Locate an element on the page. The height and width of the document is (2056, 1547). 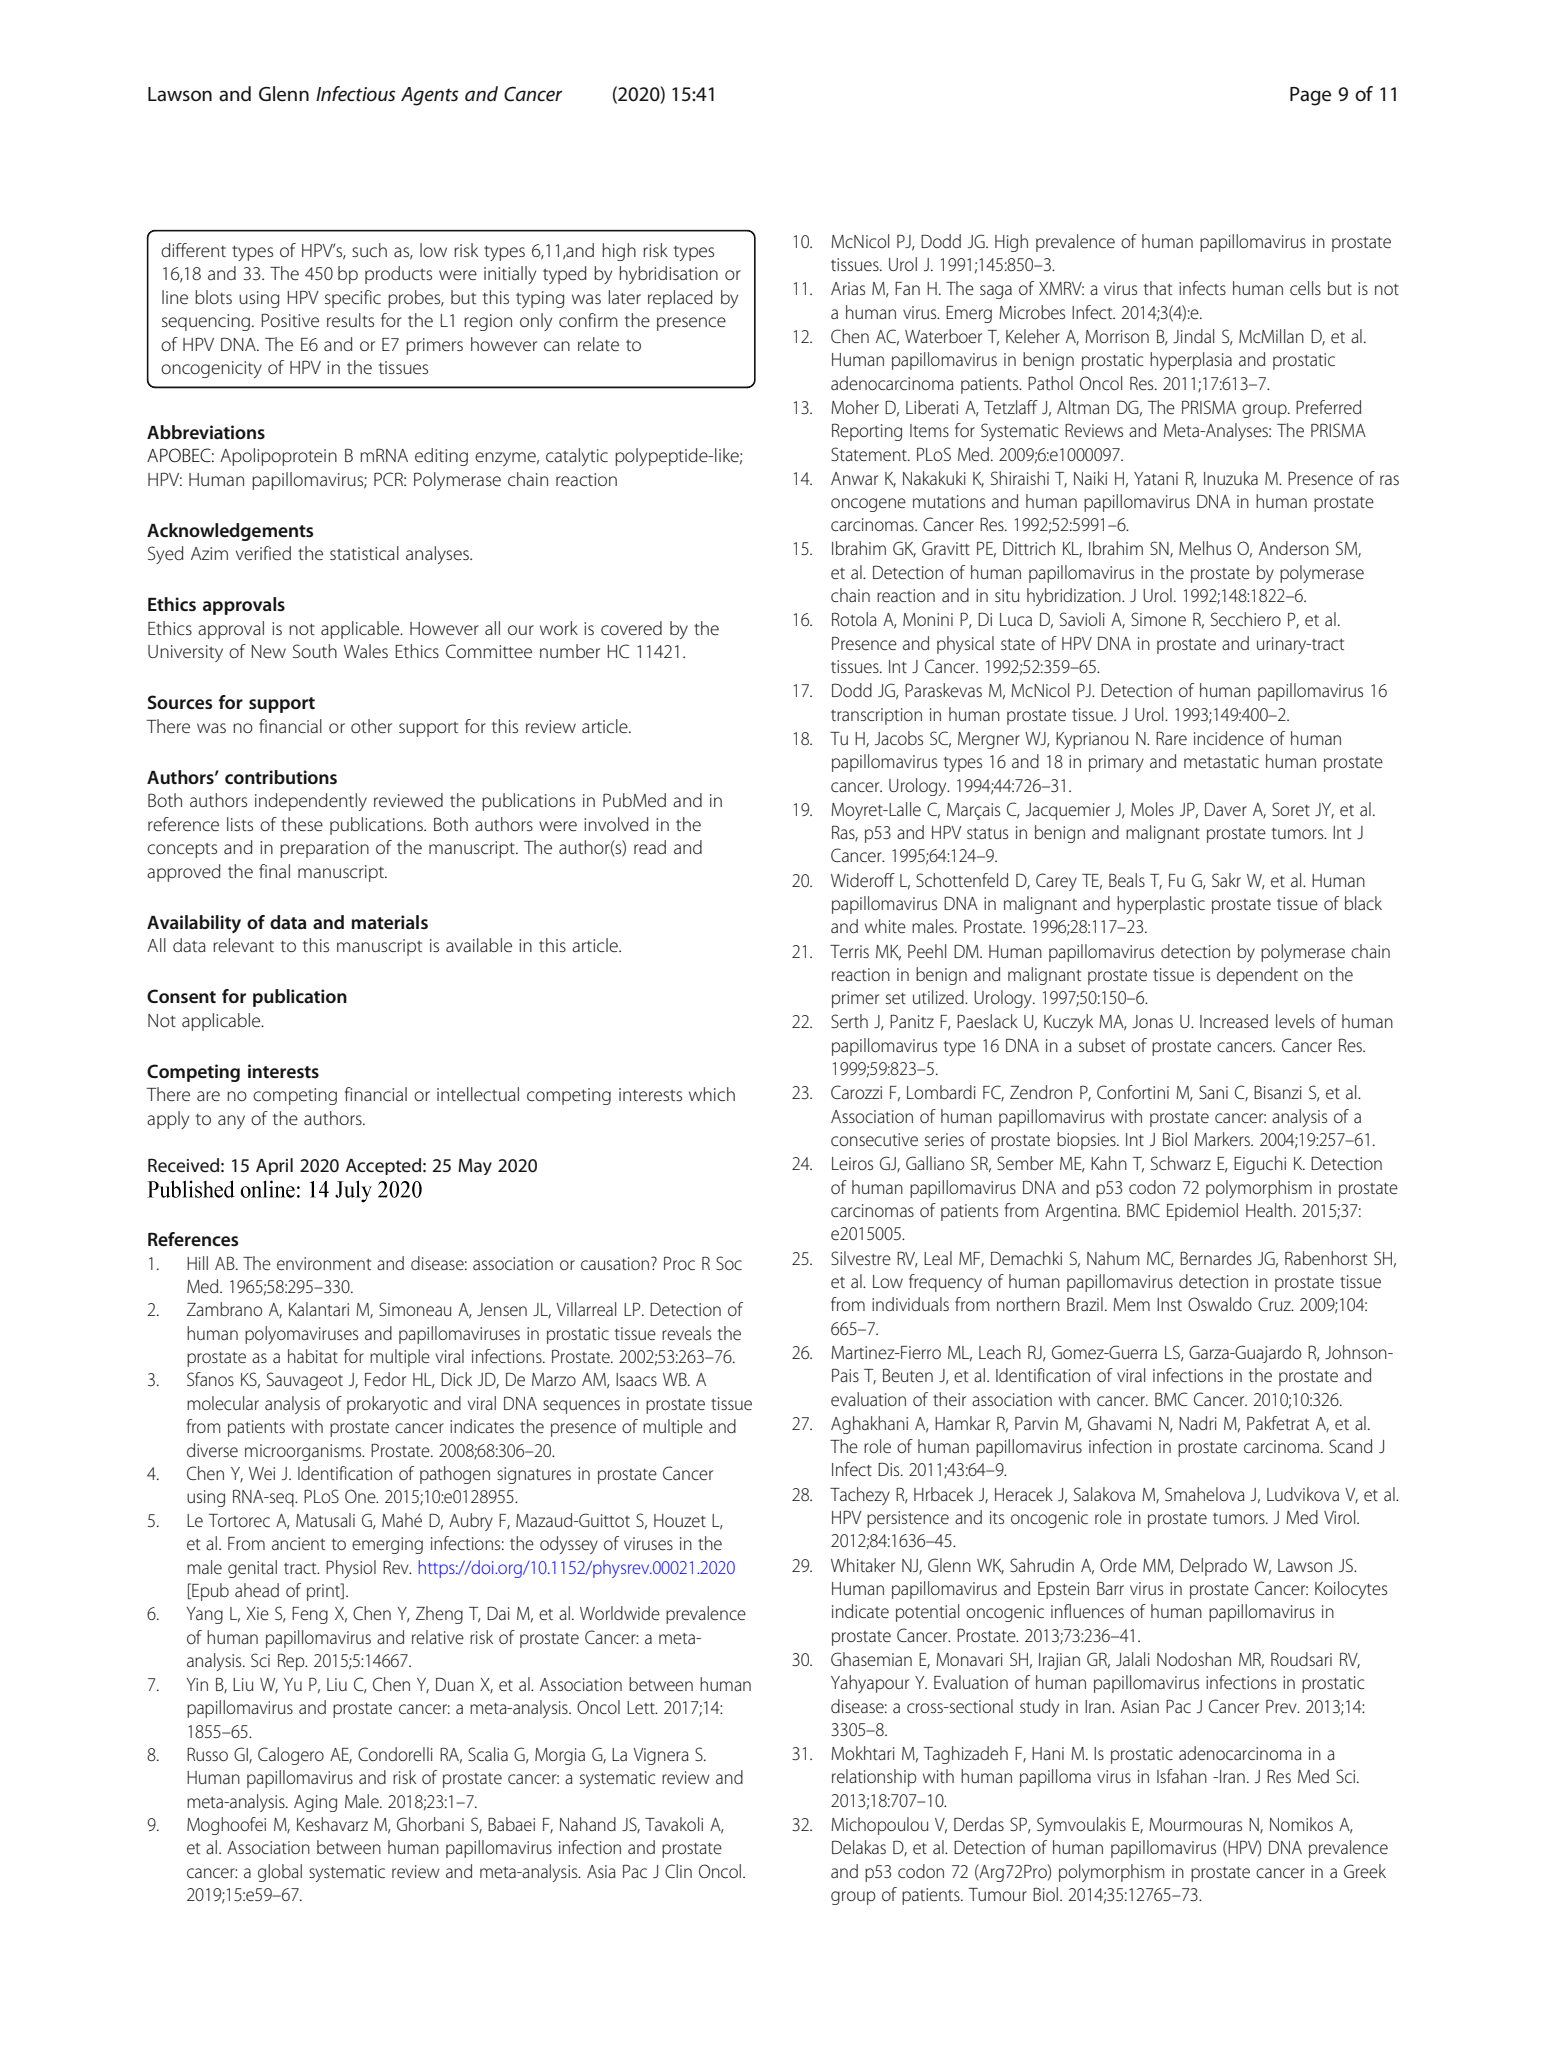
Agents is located at coordinates (430, 96).
